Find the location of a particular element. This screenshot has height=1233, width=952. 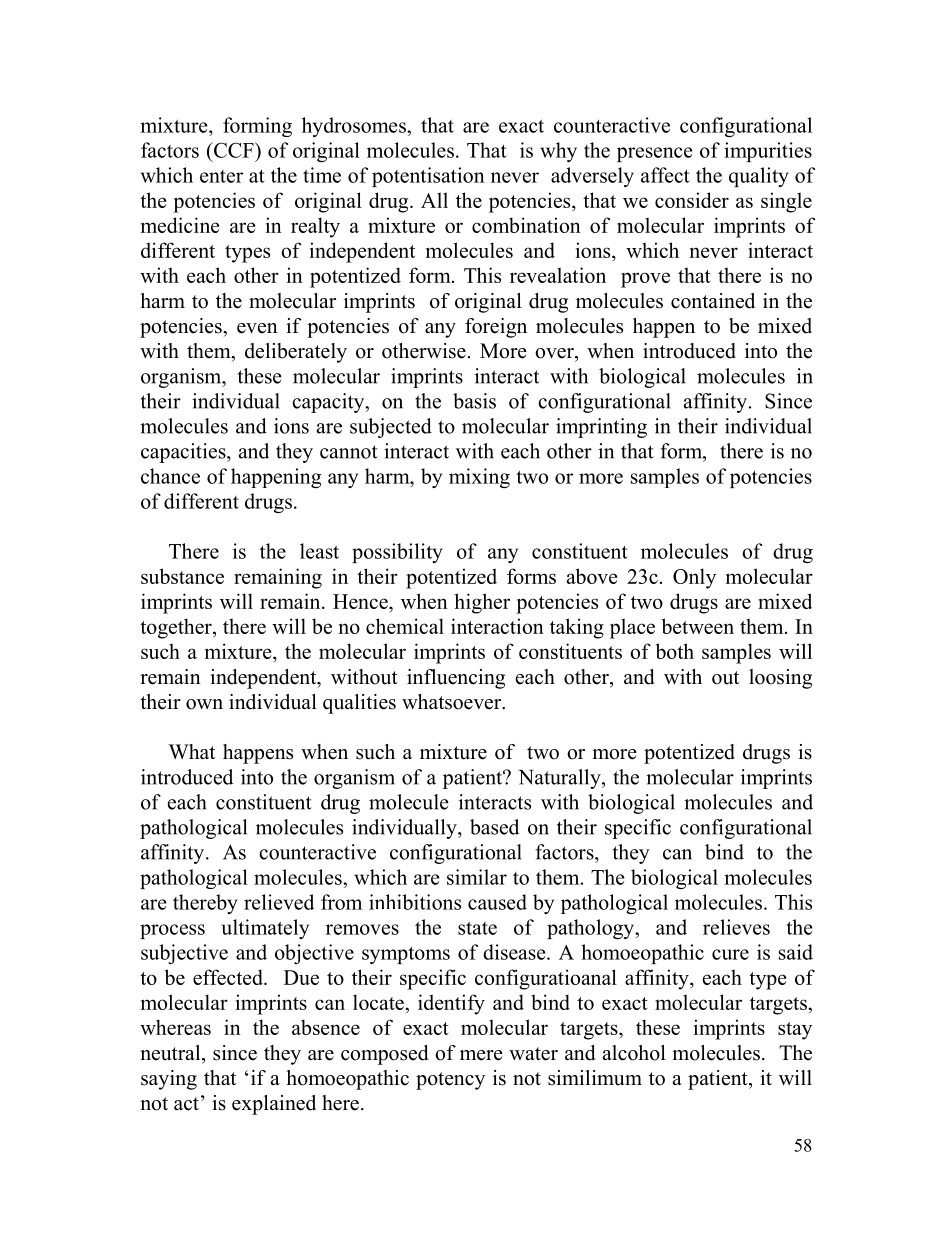

quality is located at coordinates (759, 177).
